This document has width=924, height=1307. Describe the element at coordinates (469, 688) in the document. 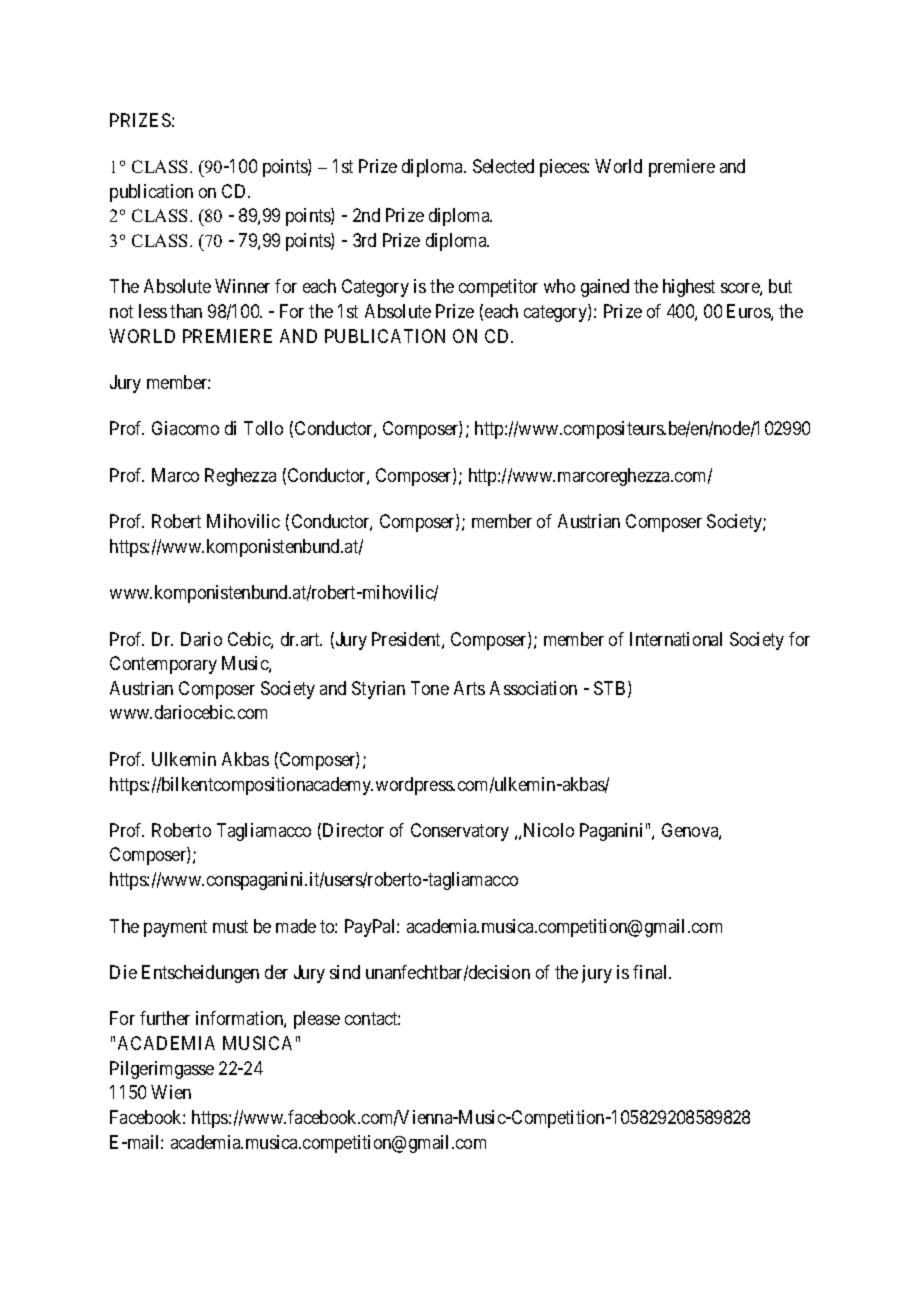

I see `Arts` at that location.
